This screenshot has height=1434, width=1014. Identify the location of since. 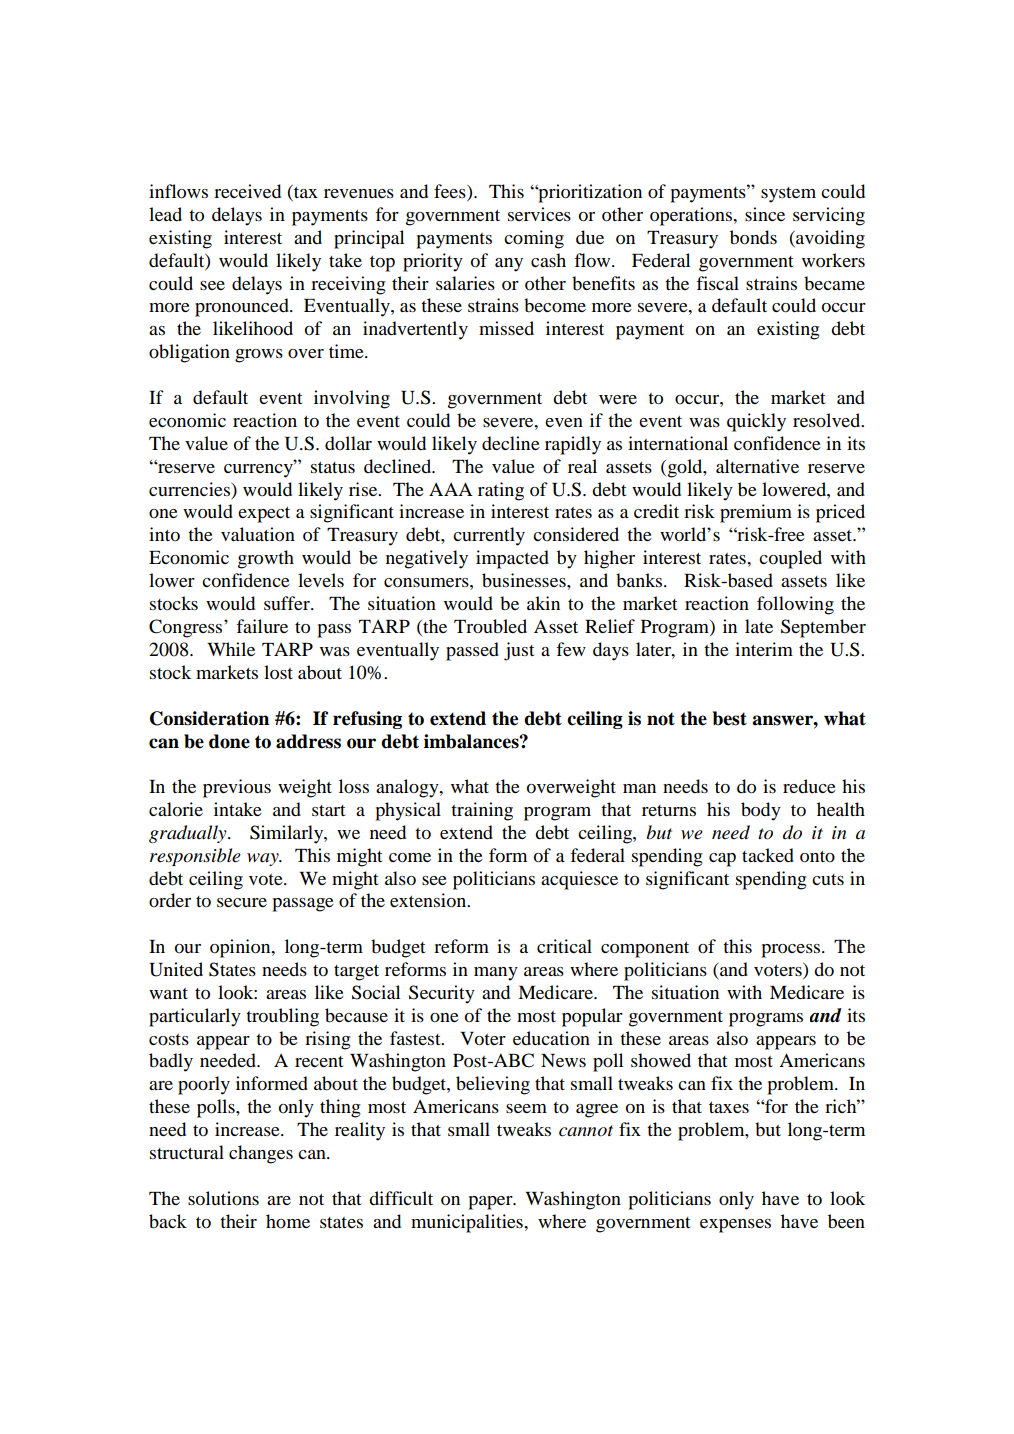
(765, 214).
